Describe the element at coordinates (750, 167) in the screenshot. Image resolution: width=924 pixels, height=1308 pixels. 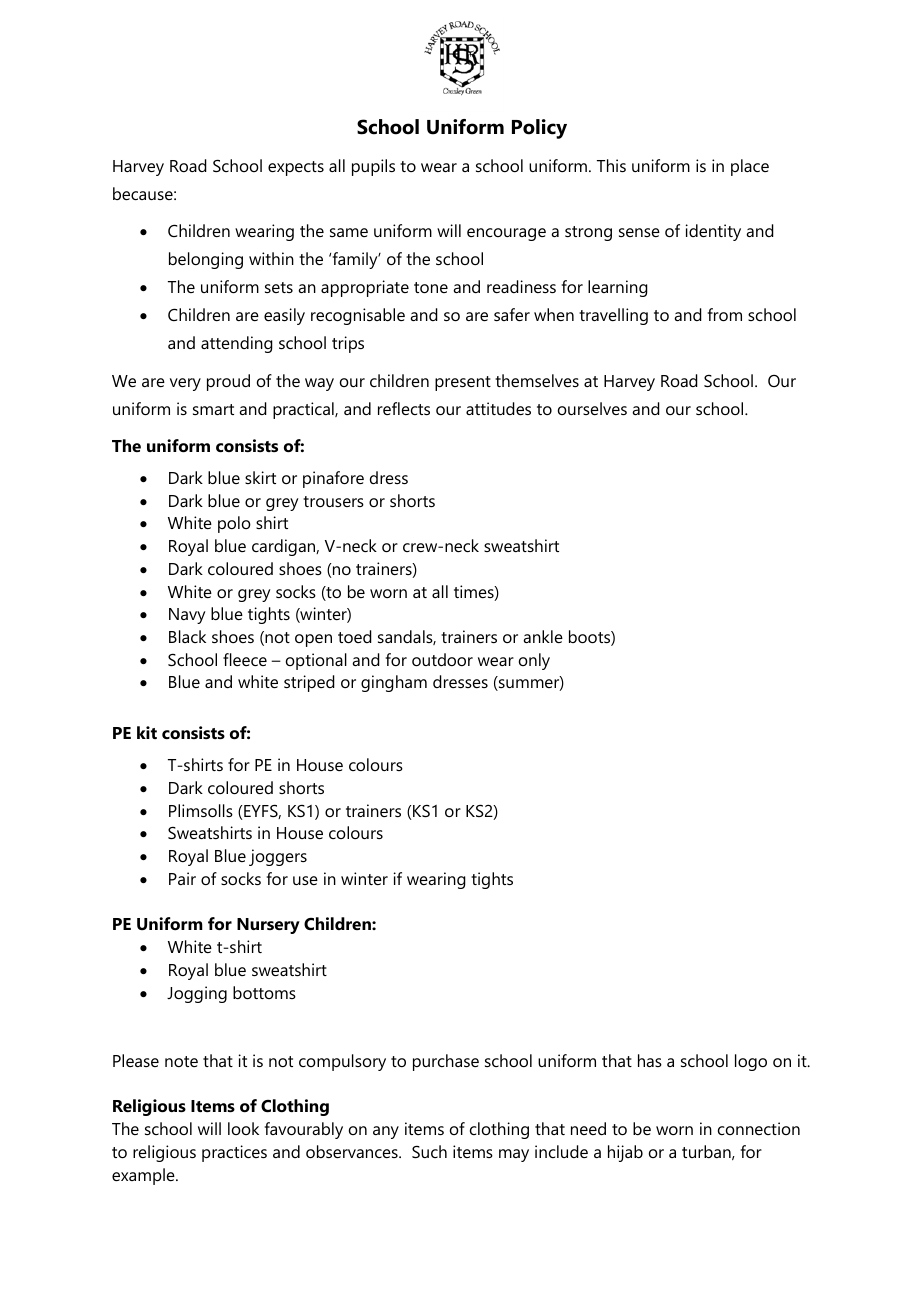
I see `place` at that location.
